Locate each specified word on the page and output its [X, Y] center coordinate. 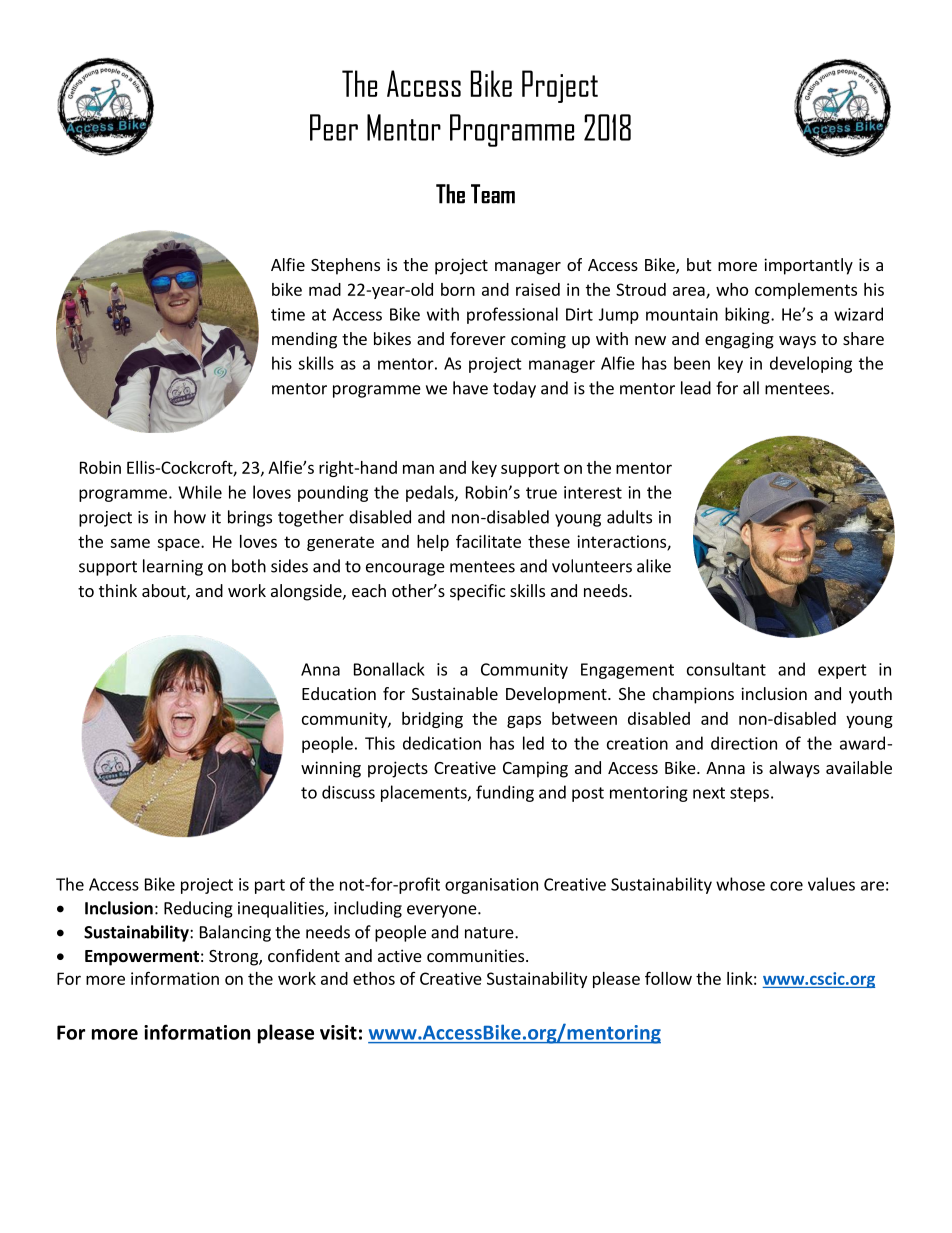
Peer [334, 127]
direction [744, 743]
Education [339, 693]
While [200, 492]
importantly [808, 266]
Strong [234, 958]
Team [493, 194]
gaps [524, 721]
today [514, 389]
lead [696, 388]
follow [668, 978]
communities [477, 955]
